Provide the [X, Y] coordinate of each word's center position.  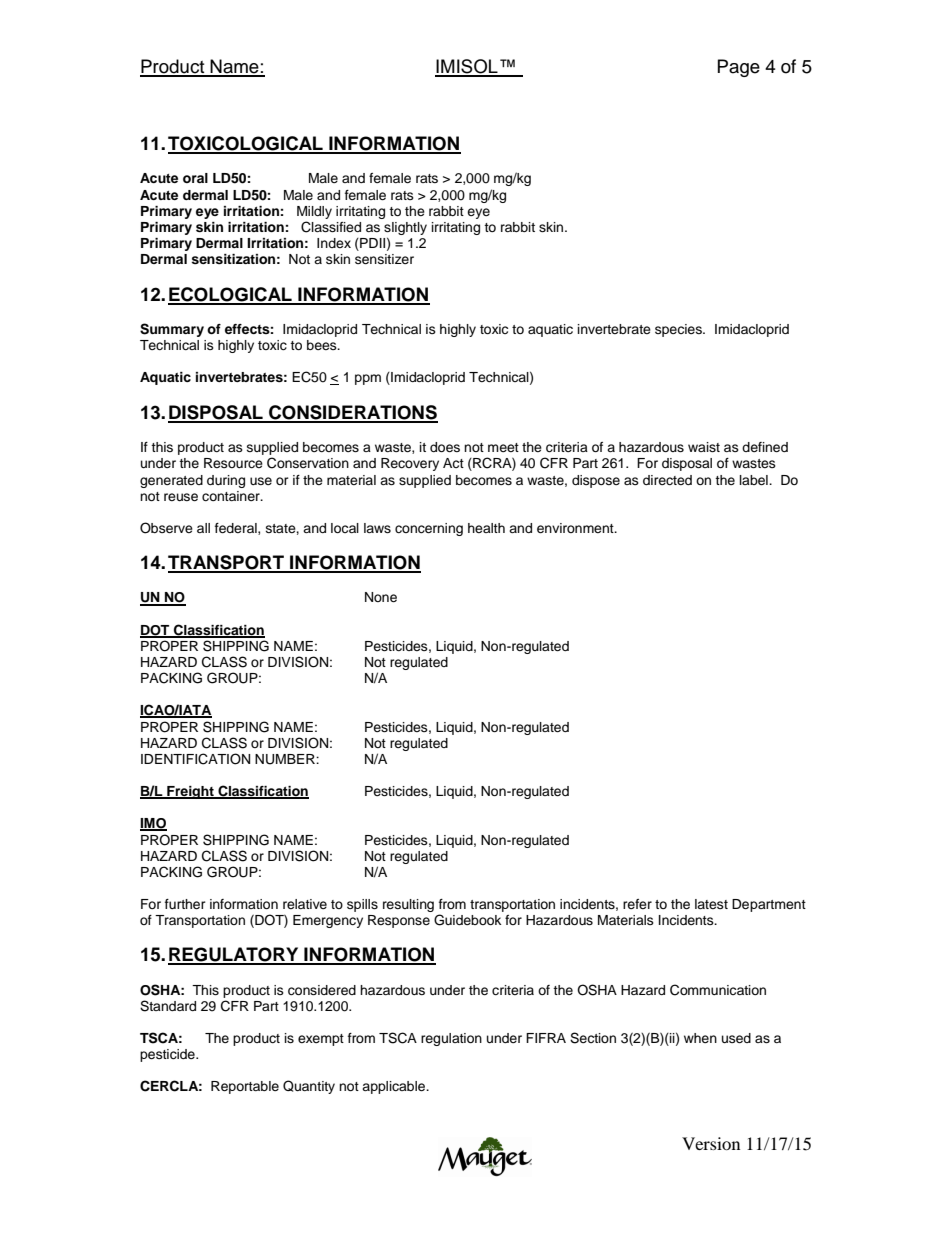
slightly [405, 228]
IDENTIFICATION [195, 759]
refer [637, 904]
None [381, 597]
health [486, 528]
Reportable [245, 1087]
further [185, 904]
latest [711, 904]
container [232, 496]
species [679, 330]
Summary [172, 330]
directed [667, 480]
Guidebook [467, 920]
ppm [368, 379]
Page [739, 68]
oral [195, 178]
